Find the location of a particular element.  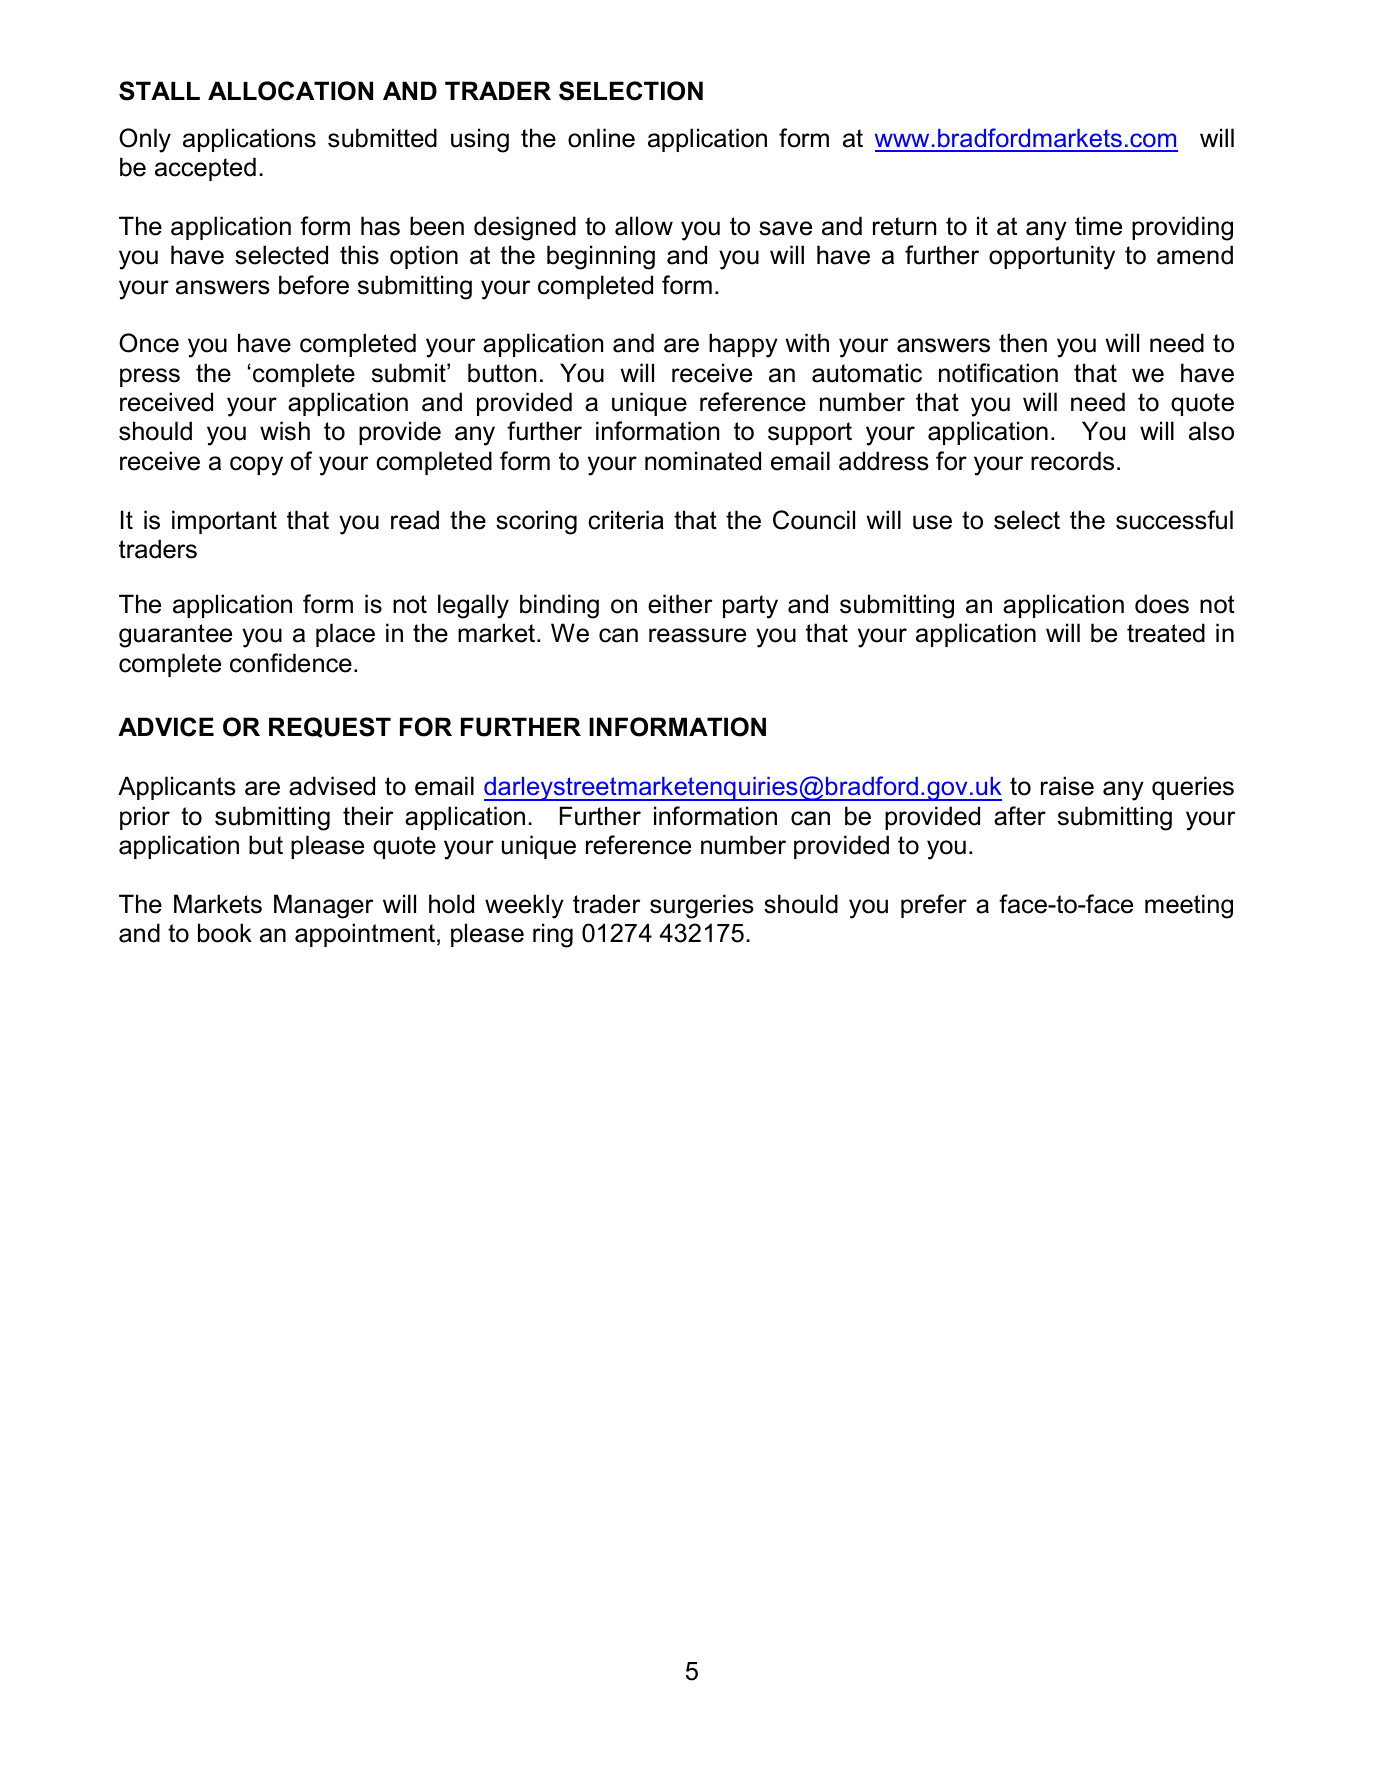

Manager is located at coordinates (323, 906).
